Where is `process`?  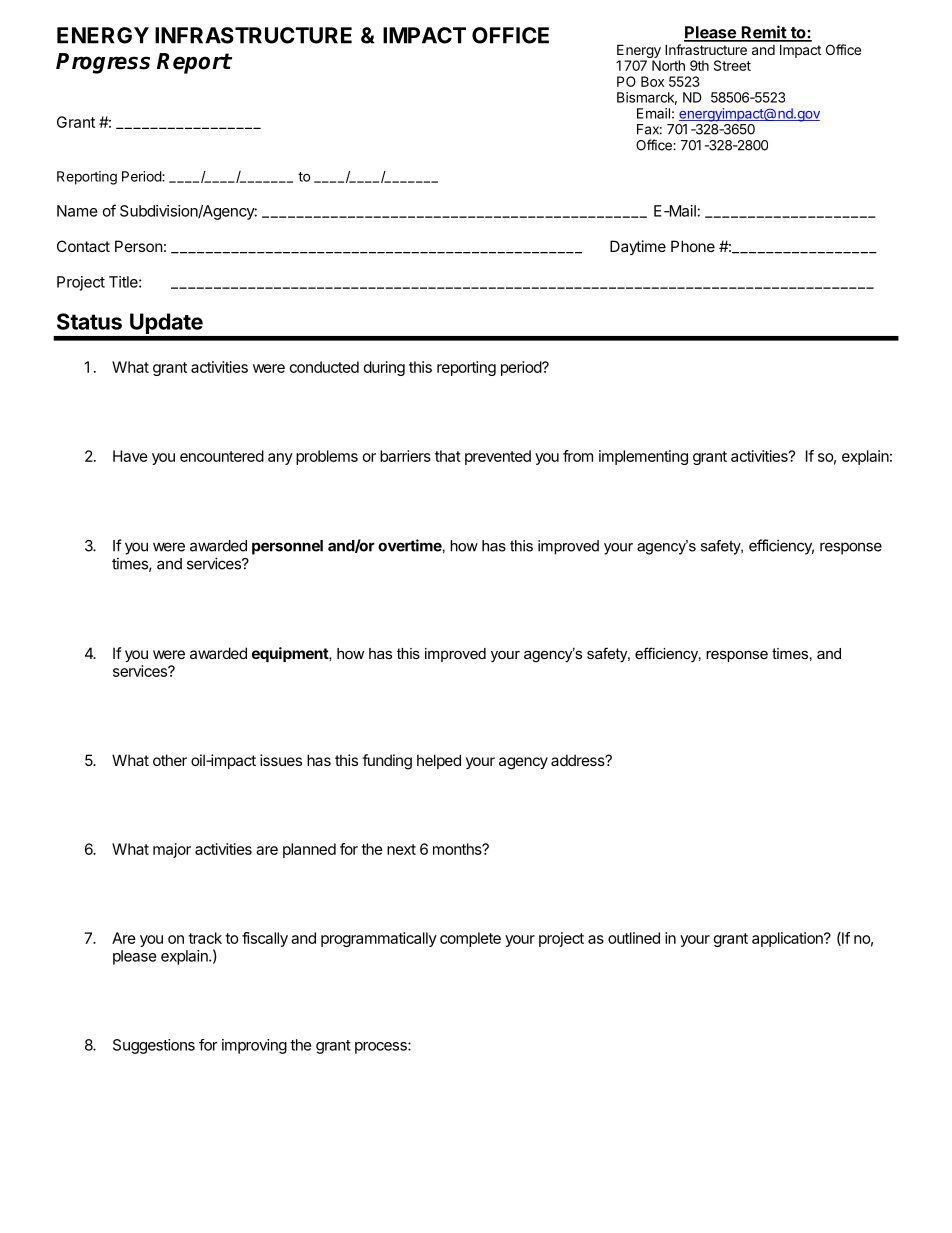 process is located at coordinates (382, 1048).
